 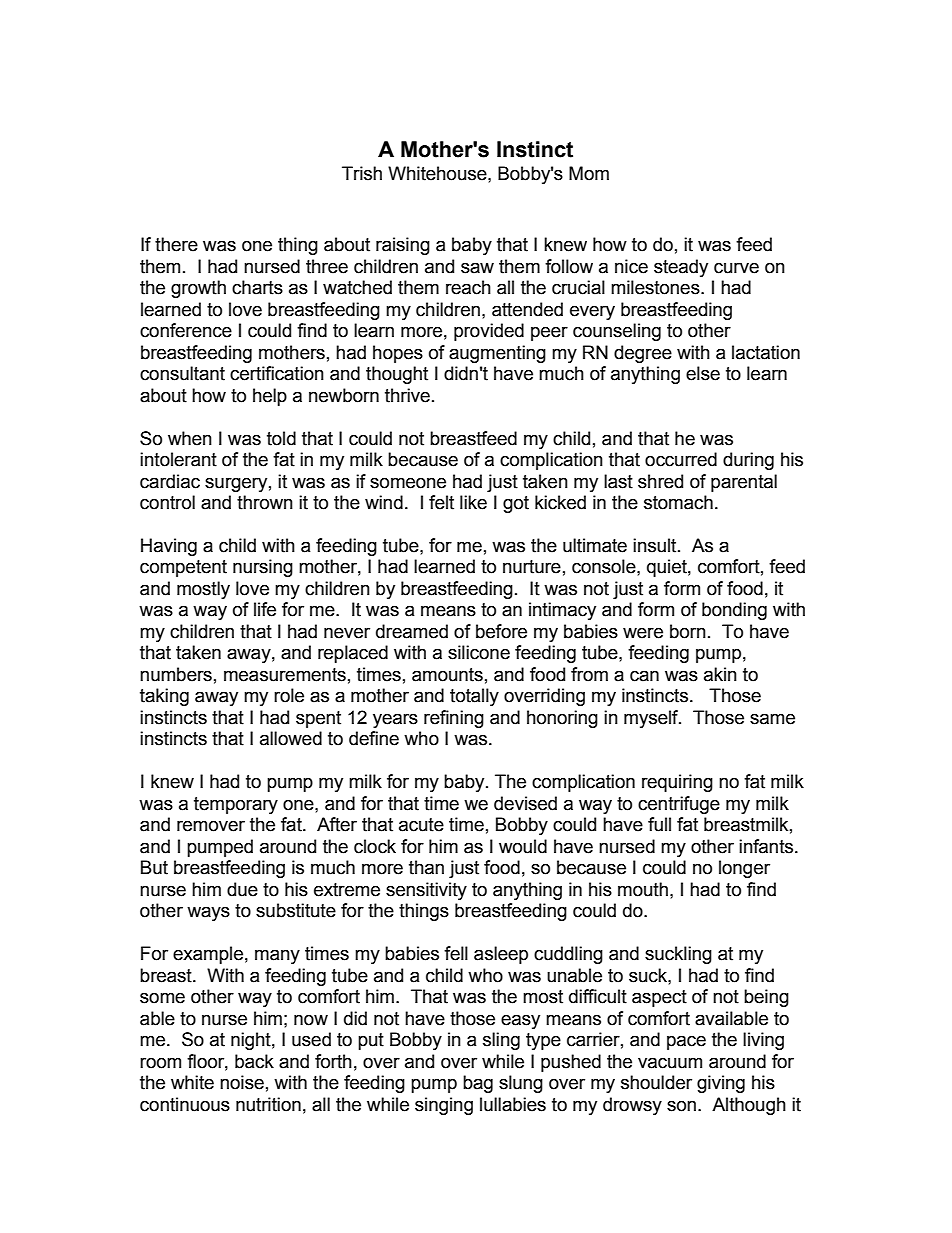 What do you see at coordinates (242, 1082) in the document?
I see `noise` at bounding box center [242, 1082].
